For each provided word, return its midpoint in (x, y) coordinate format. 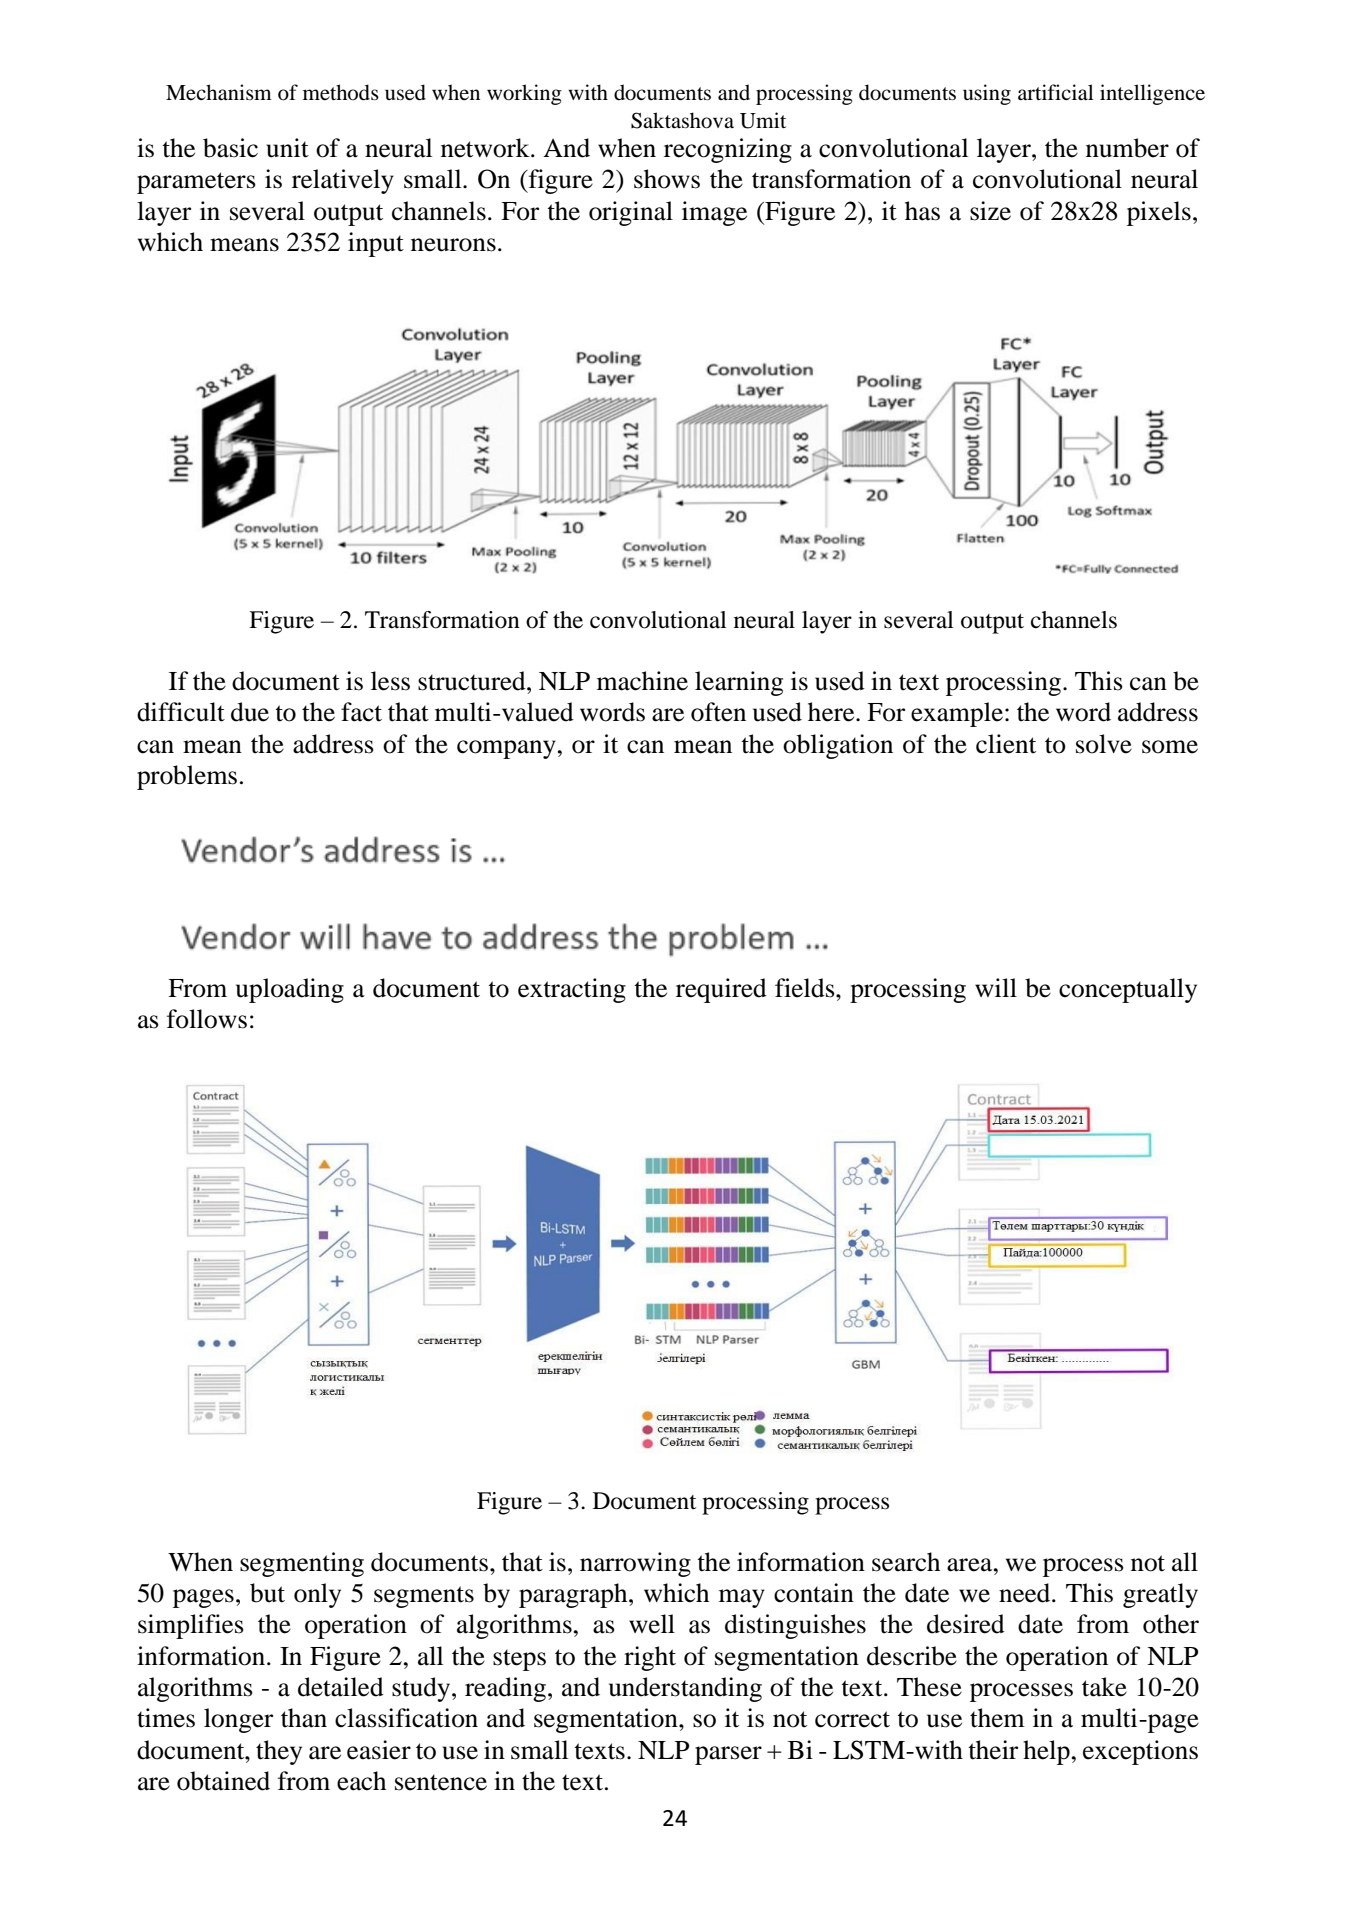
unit (287, 148)
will (996, 987)
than (304, 1718)
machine (642, 681)
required (721, 990)
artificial (1056, 92)
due (250, 712)
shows (667, 179)
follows (207, 1019)
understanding (685, 1689)
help (1047, 1752)
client (1006, 744)
